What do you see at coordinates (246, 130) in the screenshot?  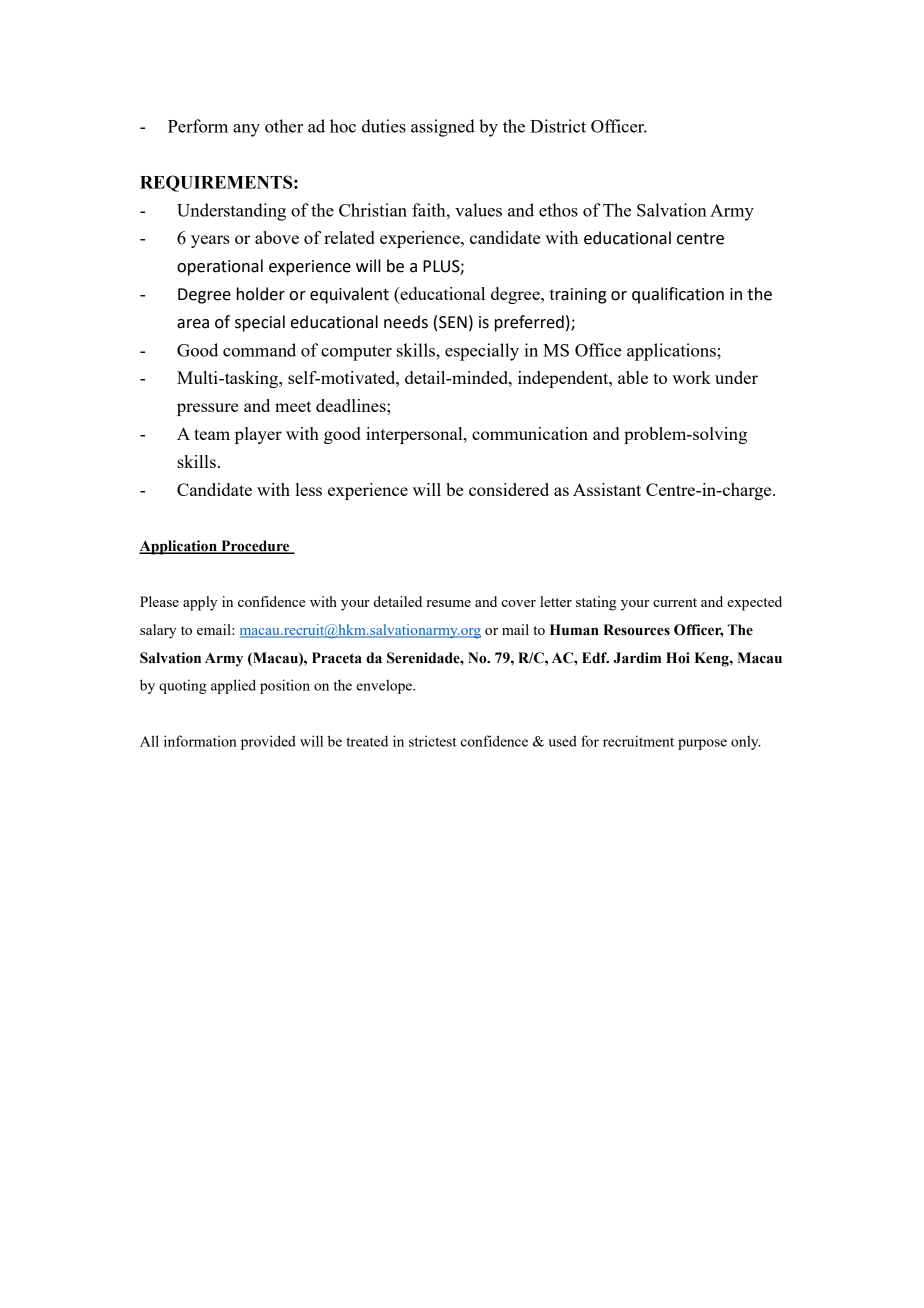 I see `any` at bounding box center [246, 130].
